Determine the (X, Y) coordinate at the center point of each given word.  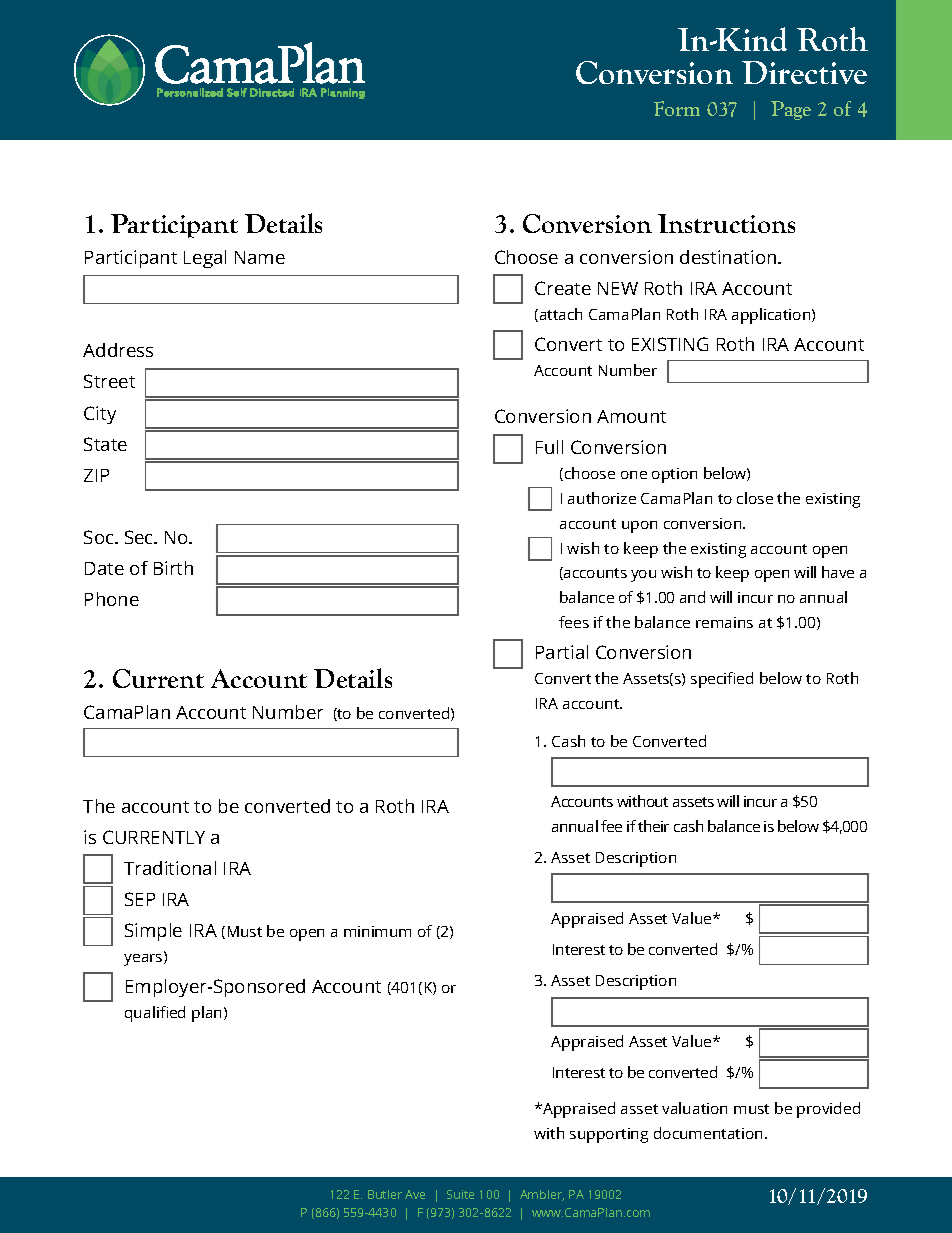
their (653, 826)
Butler (385, 1194)
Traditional (170, 868)
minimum (377, 931)
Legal (205, 259)
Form (677, 108)
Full (549, 447)
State (105, 444)
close (755, 498)
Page (791, 110)
